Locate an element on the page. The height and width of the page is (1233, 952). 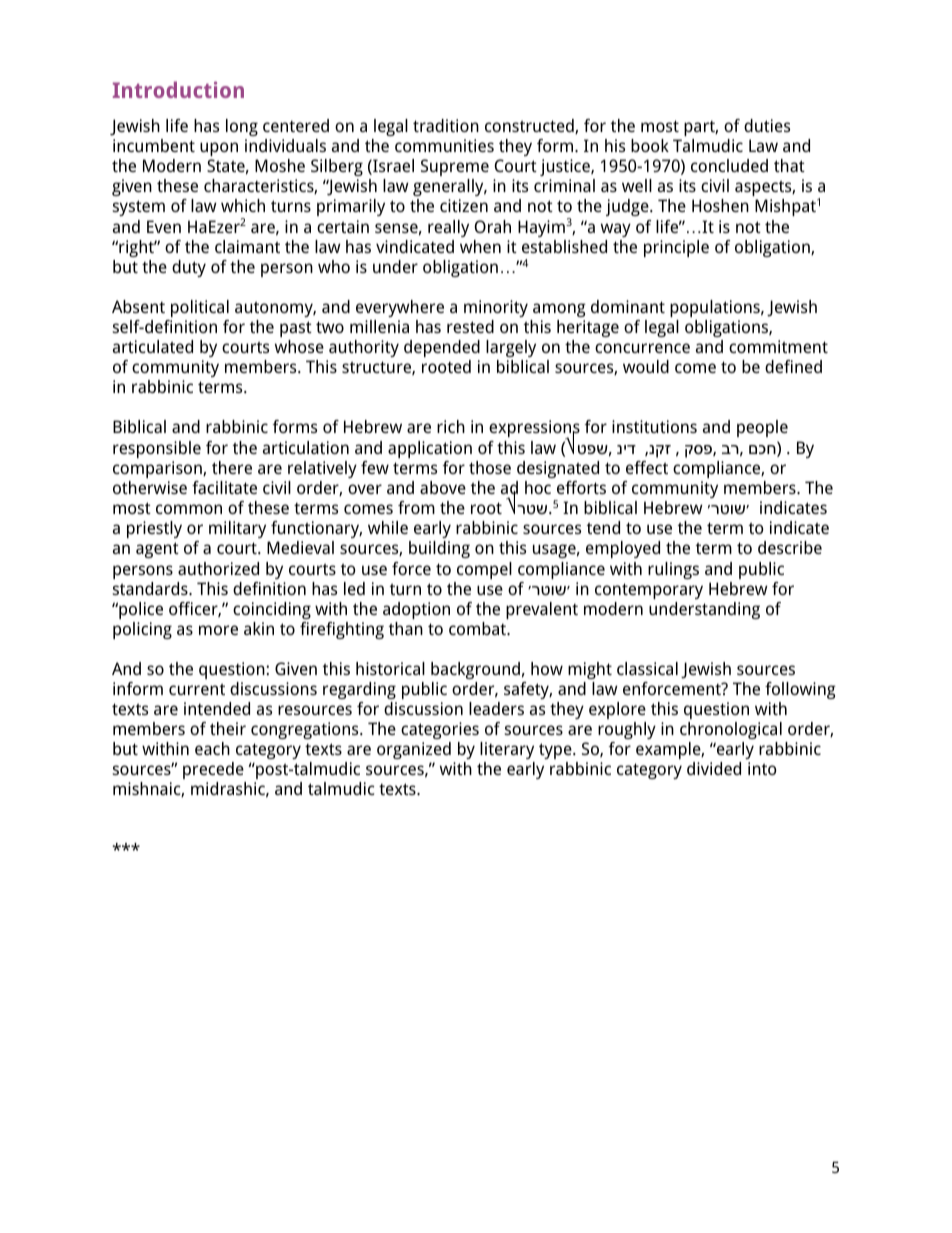
each is located at coordinates (212, 748).
